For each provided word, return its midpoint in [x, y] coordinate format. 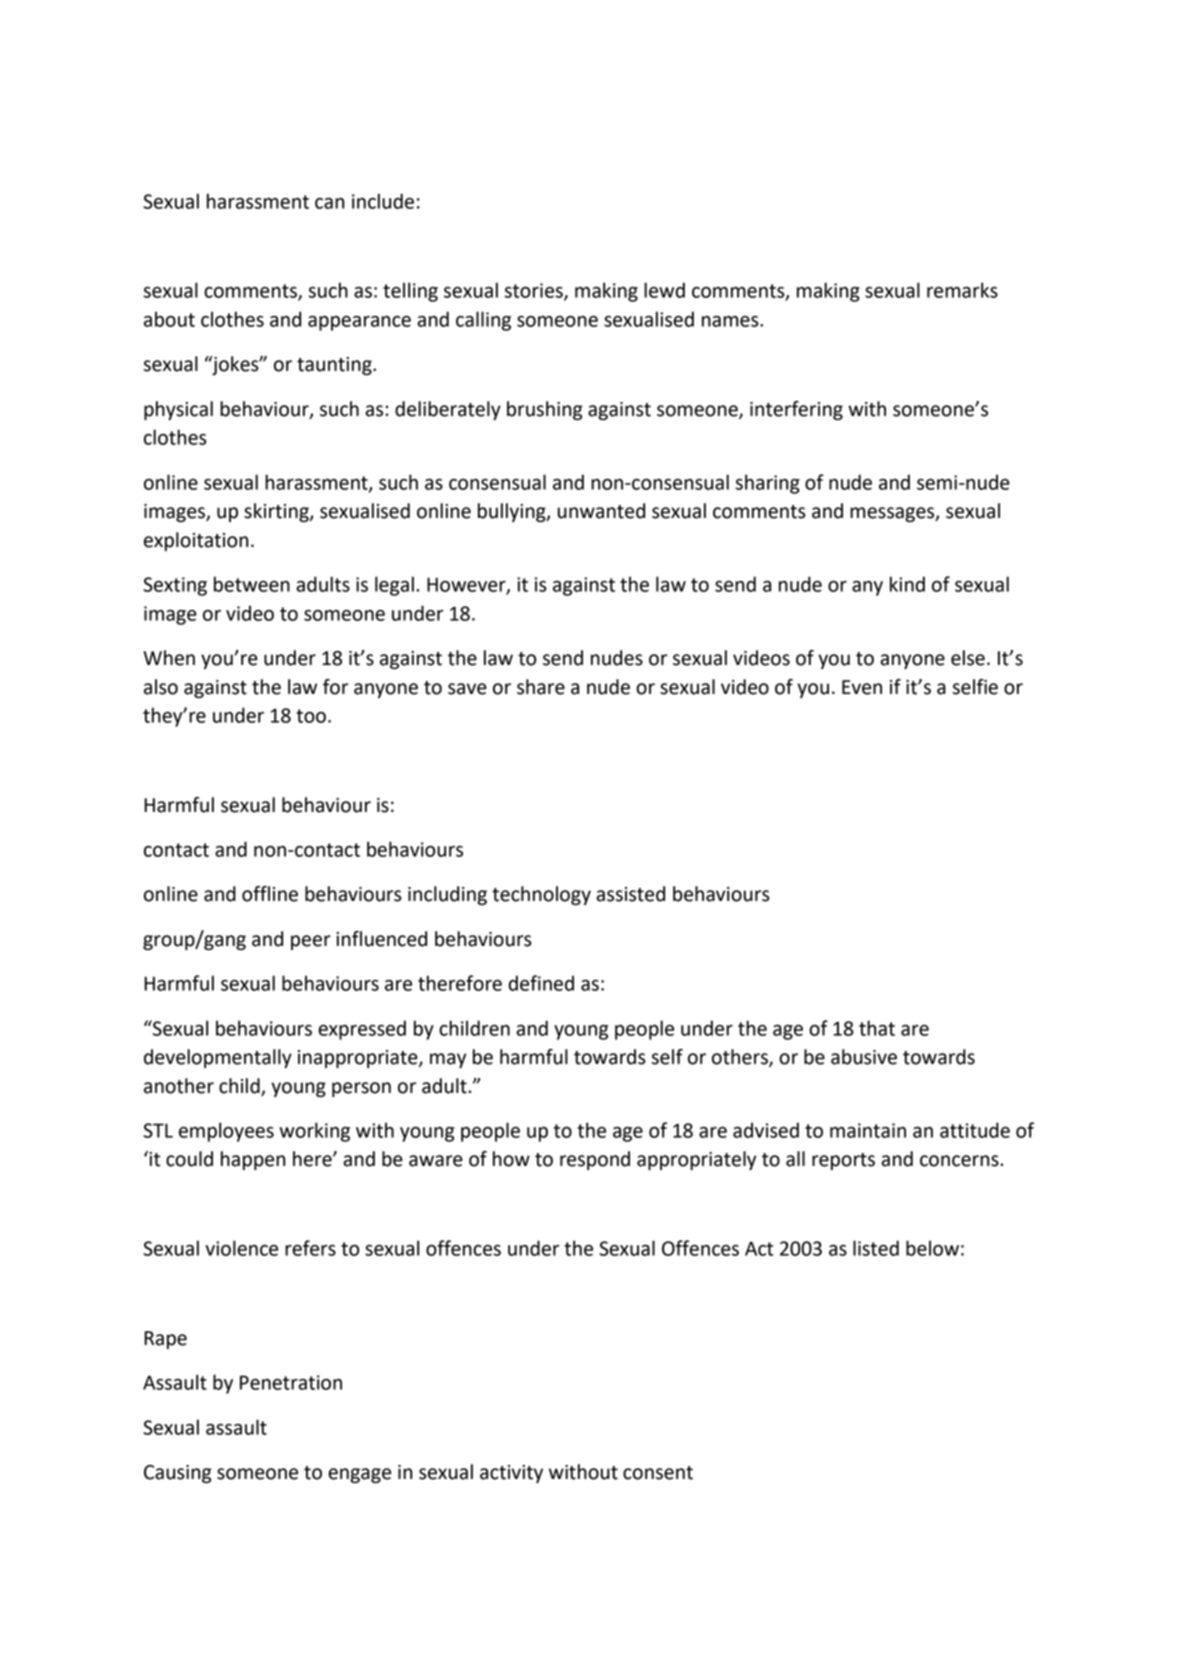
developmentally [218, 1058]
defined [541, 983]
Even [862, 687]
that [877, 1028]
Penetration [291, 1382]
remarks [962, 290]
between [252, 584]
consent [658, 1473]
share [541, 687]
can [329, 203]
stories [535, 291]
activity [511, 1474]
